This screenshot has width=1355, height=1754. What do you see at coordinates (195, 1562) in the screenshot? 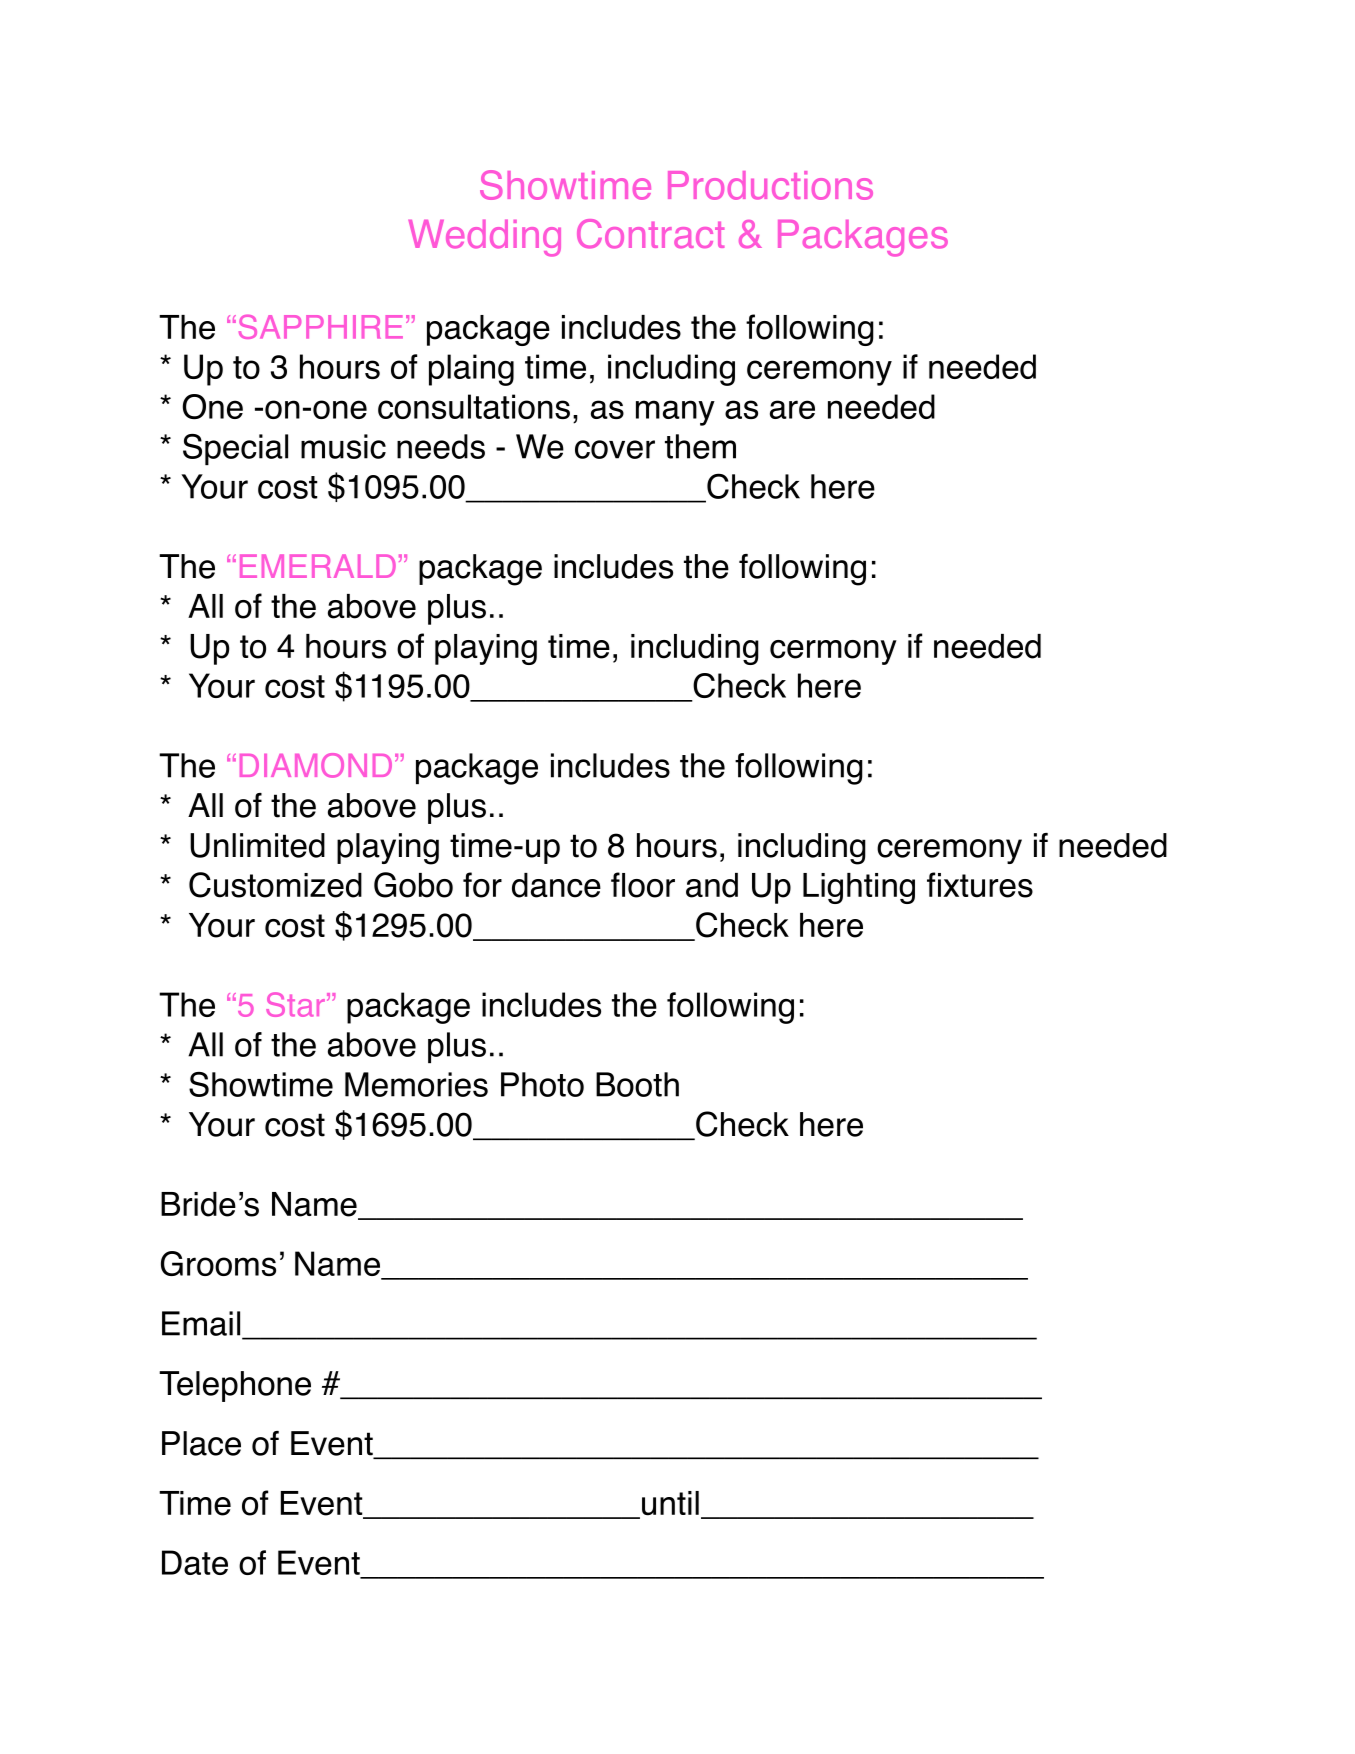
I see `Date` at bounding box center [195, 1562].
